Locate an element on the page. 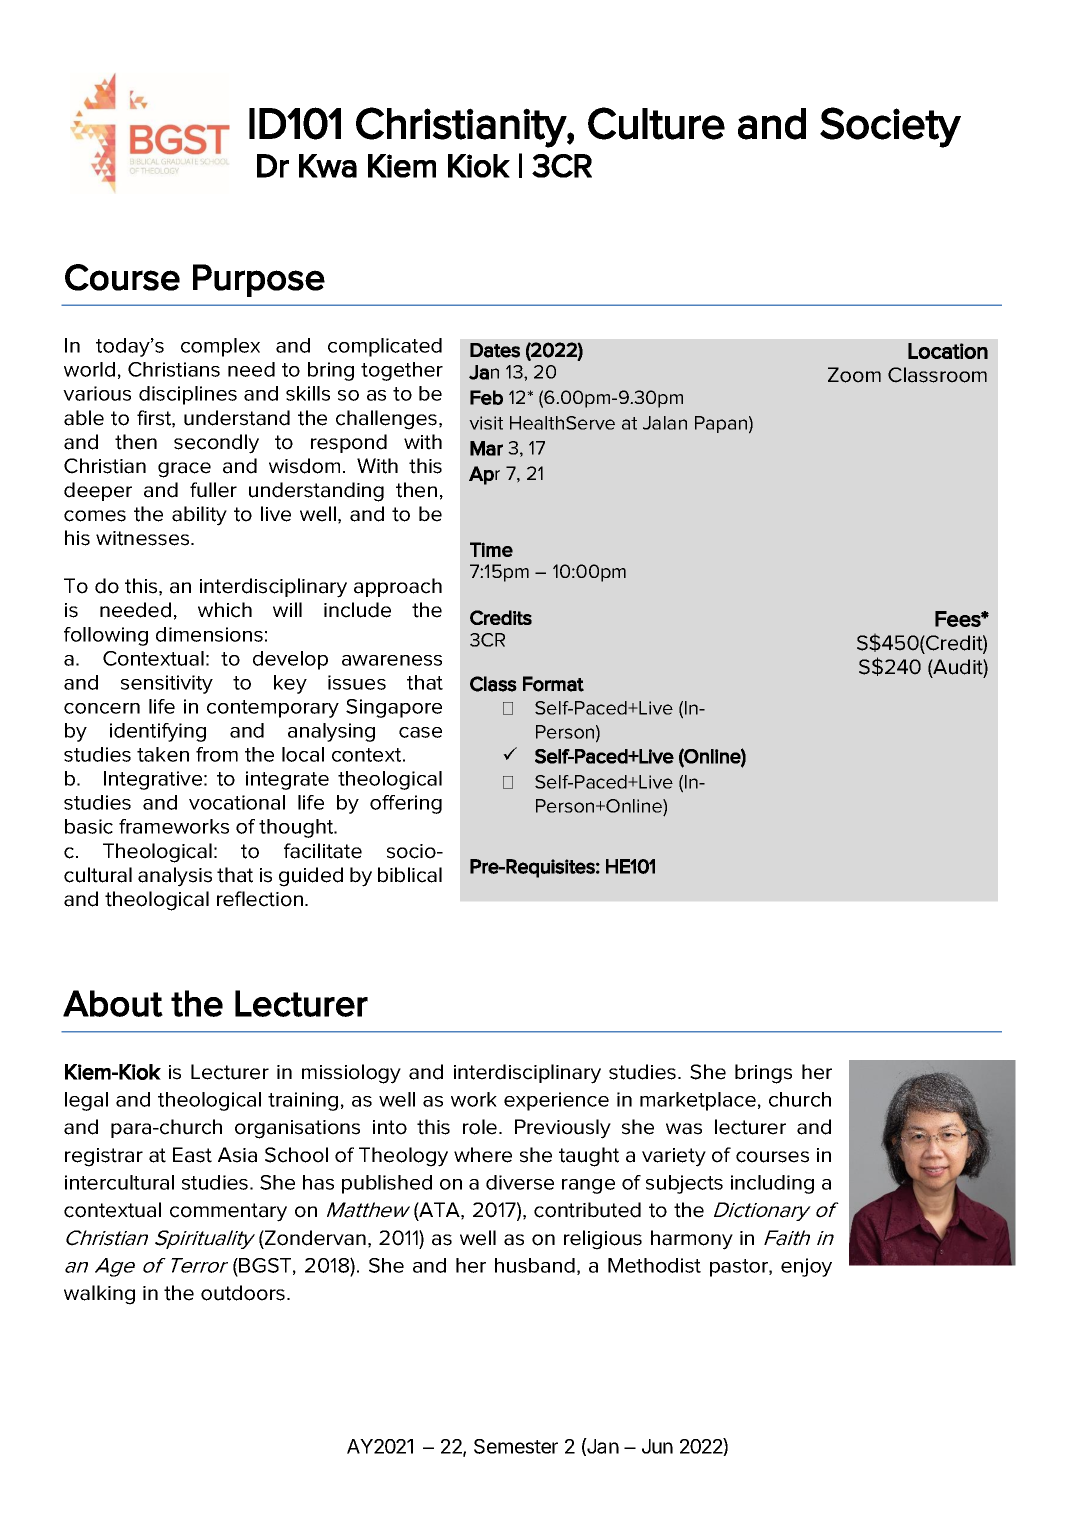 The image size is (1076, 1522). About is located at coordinates (113, 1003).
